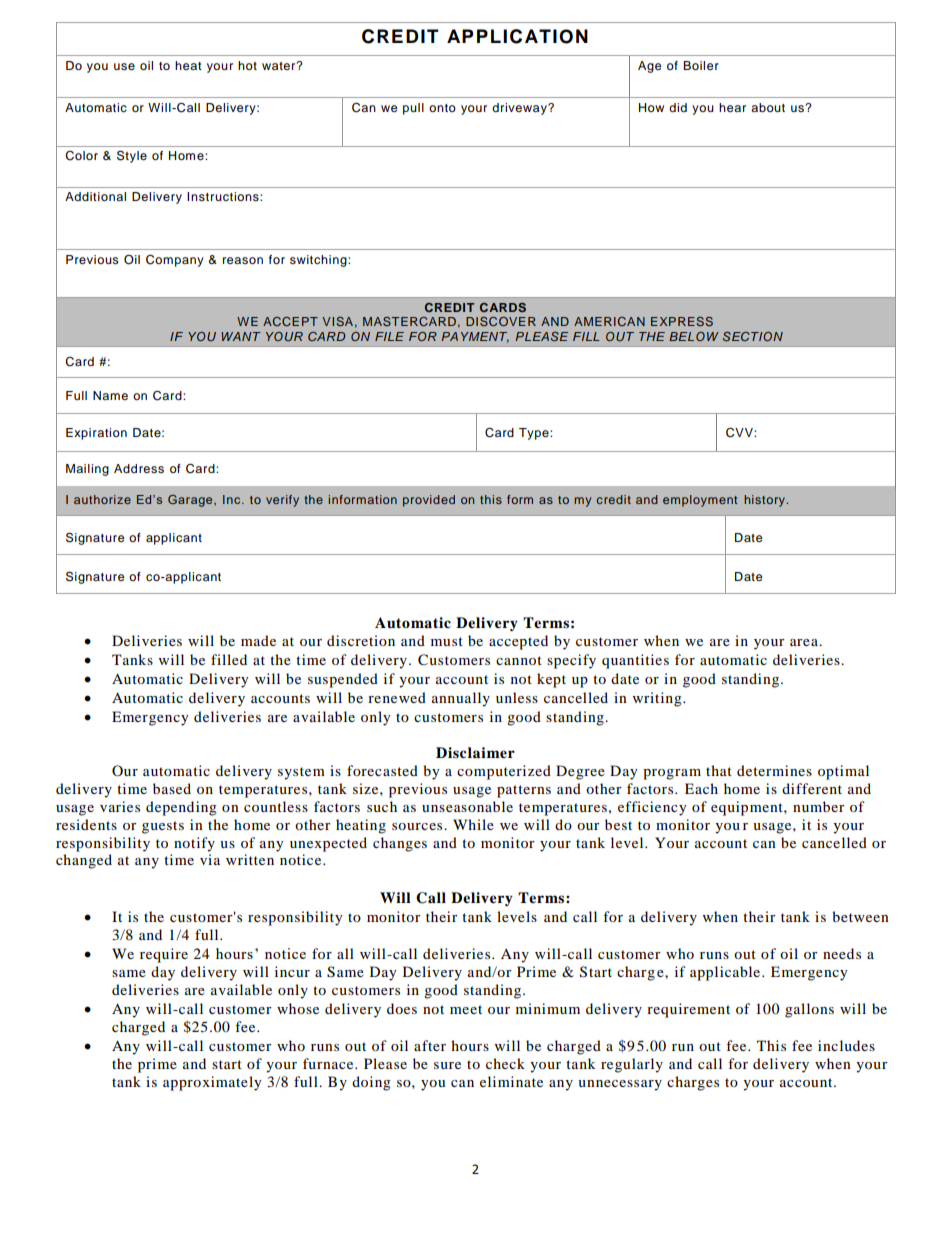 The image size is (952, 1233). I want to click on about, so click(768, 107).
